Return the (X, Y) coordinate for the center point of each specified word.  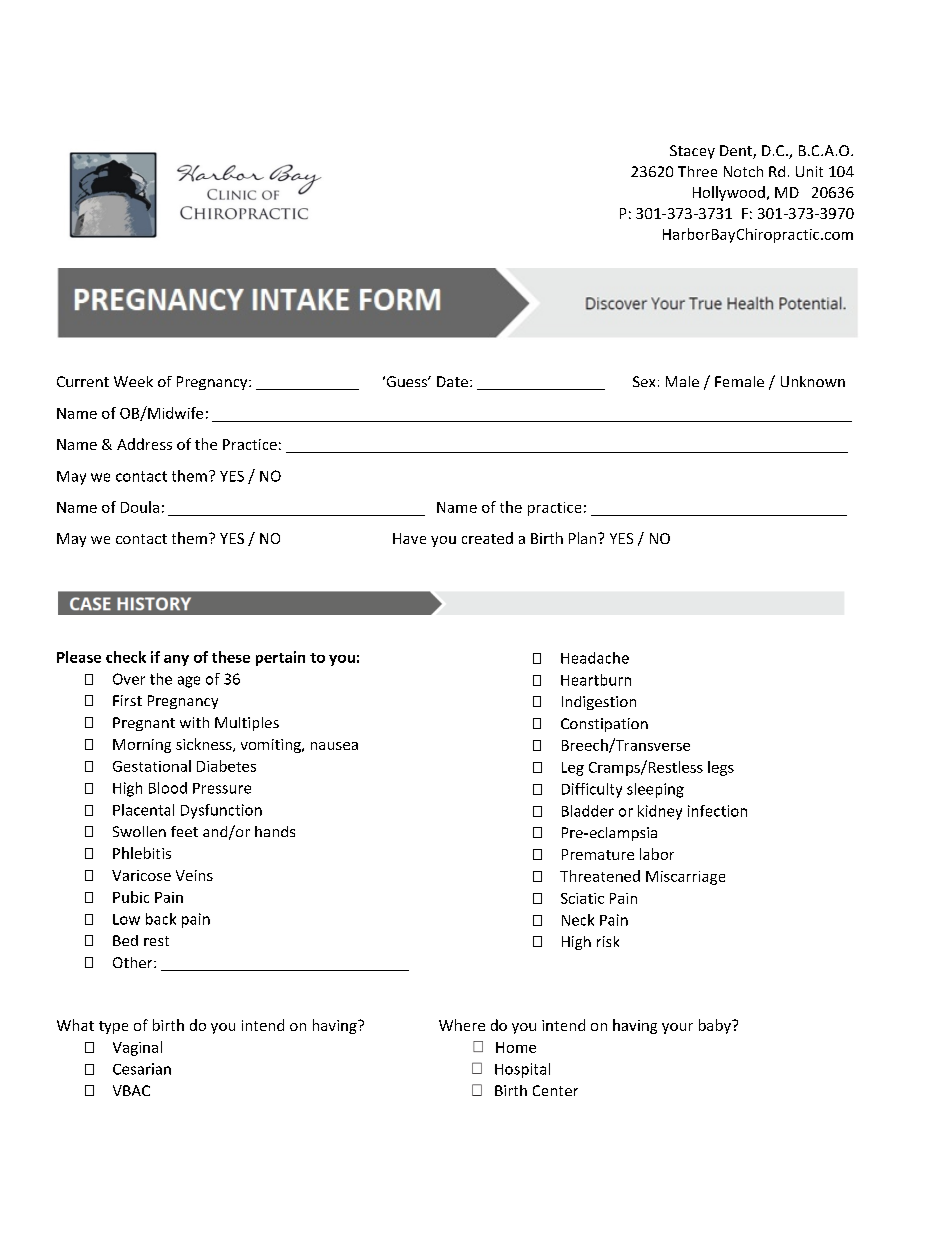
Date (452, 381)
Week (133, 381)
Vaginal (137, 1048)
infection (717, 811)
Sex (644, 381)
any (176, 660)
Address (144, 444)
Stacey (692, 152)
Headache (595, 658)
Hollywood (729, 193)
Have (409, 538)
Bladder (588, 811)
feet (184, 831)
